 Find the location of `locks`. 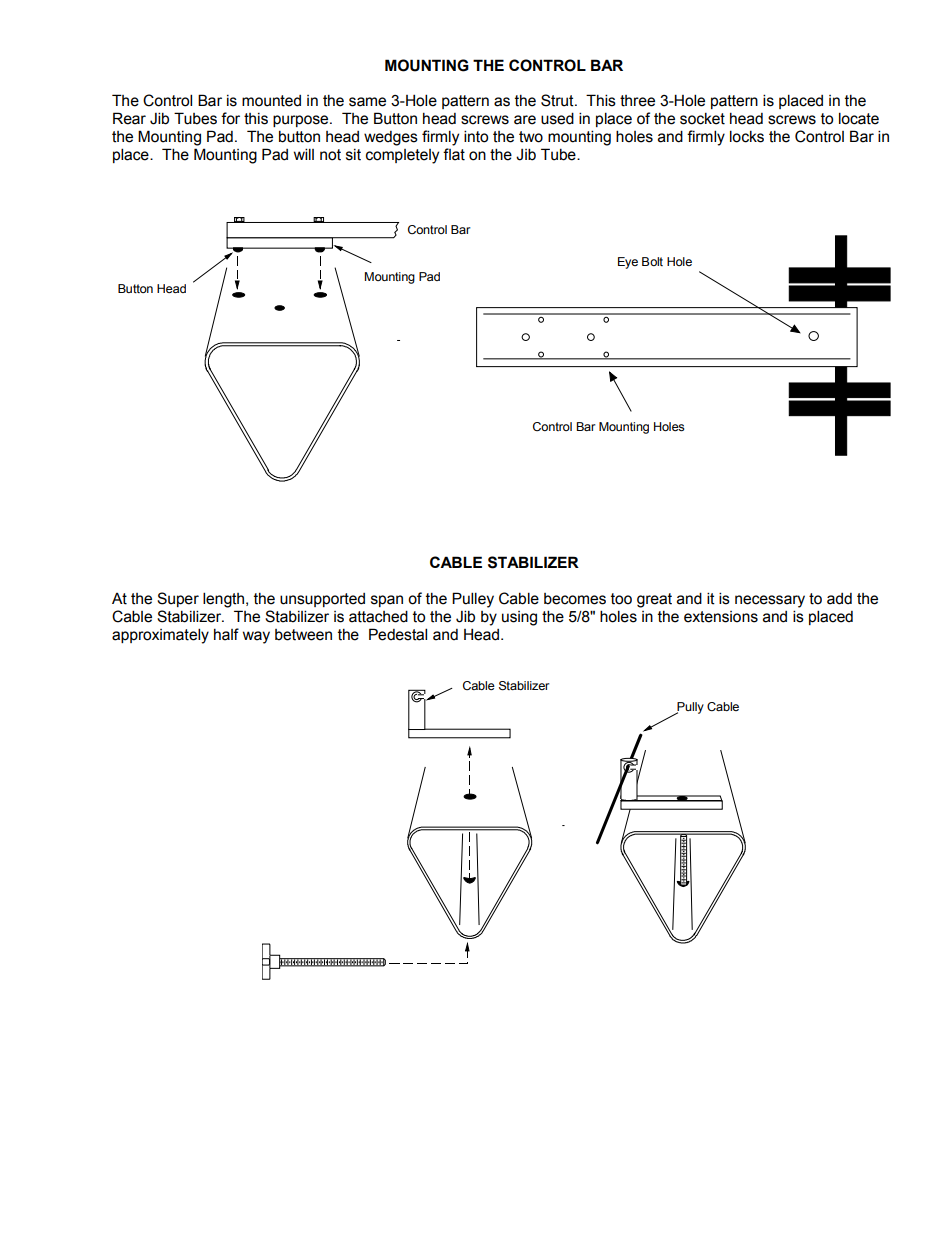

locks is located at coordinates (747, 136).
